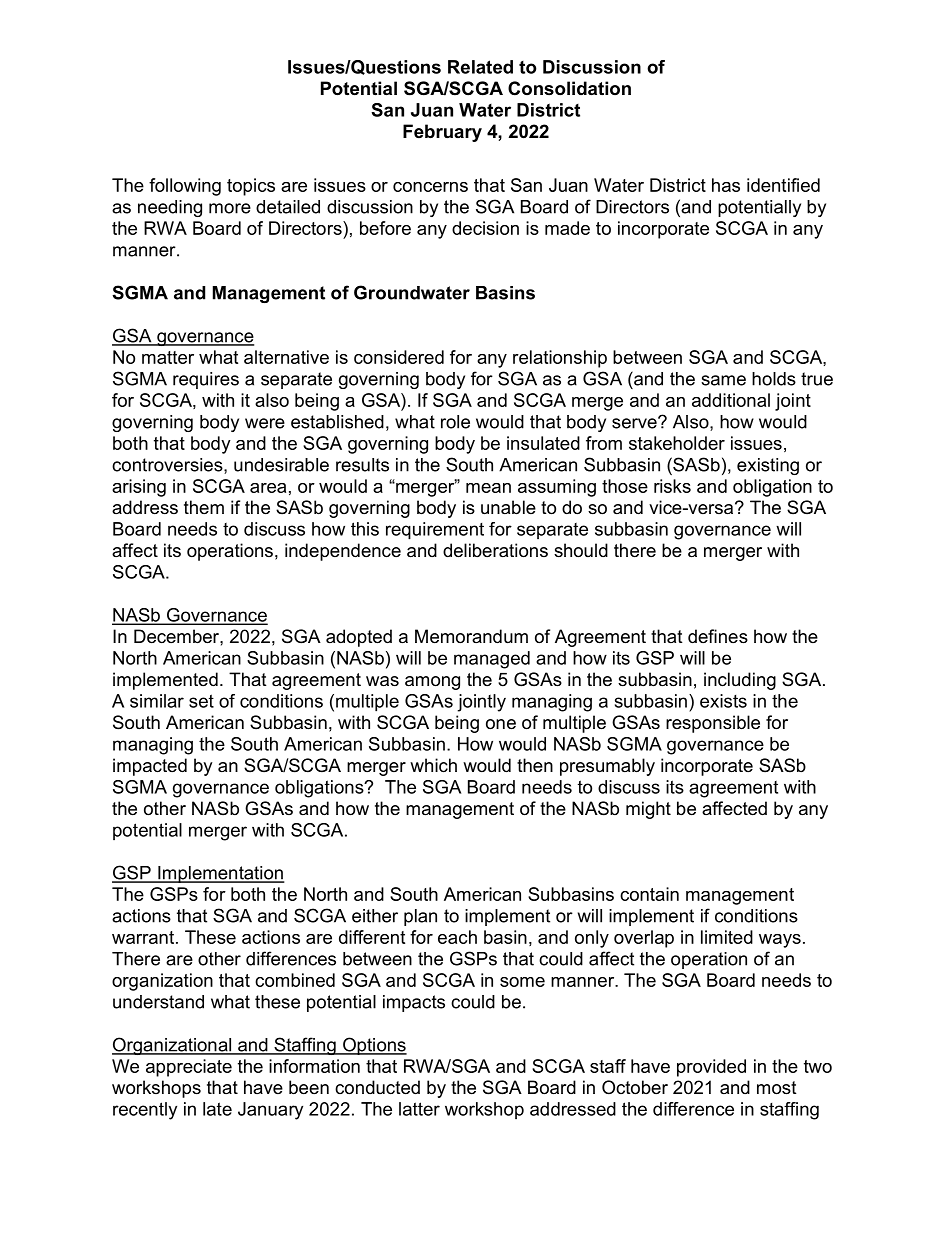 The width and height of the image is (952, 1233). What do you see at coordinates (726, 185) in the image?
I see `has` at bounding box center [726, 185].
